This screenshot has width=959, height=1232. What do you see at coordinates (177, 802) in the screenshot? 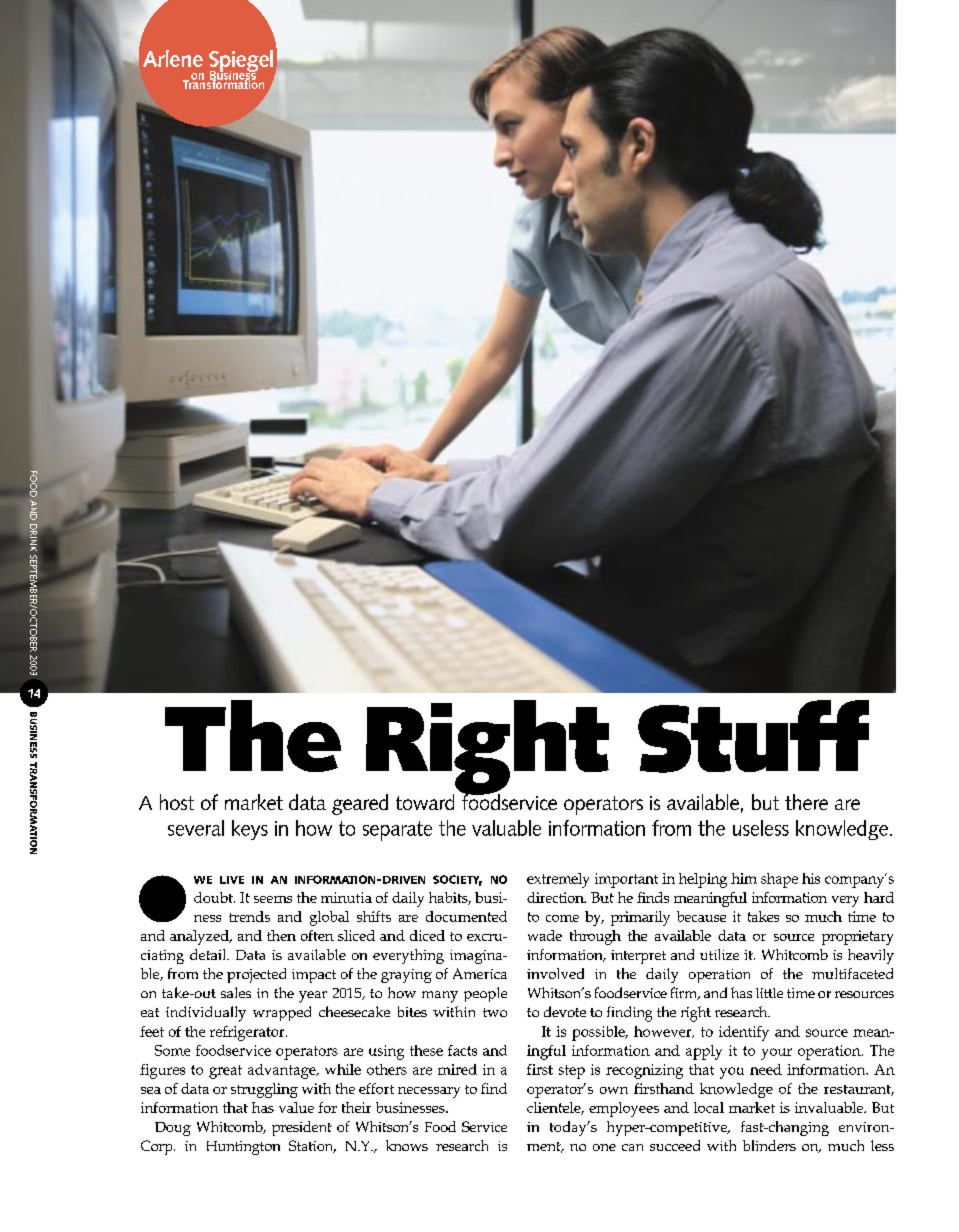
I see `host` at bounding box center [177, 802].
